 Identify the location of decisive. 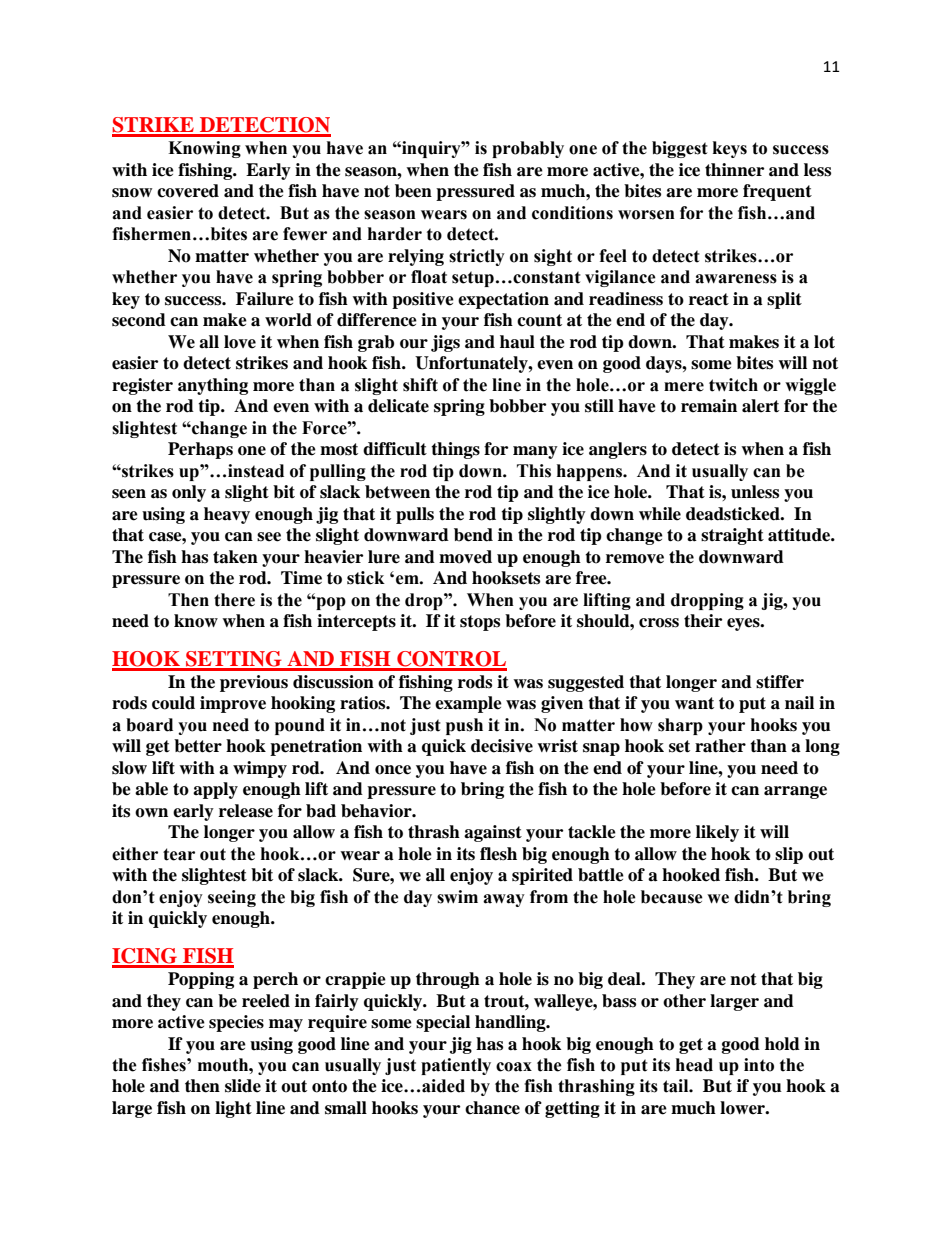
(502, 746).
